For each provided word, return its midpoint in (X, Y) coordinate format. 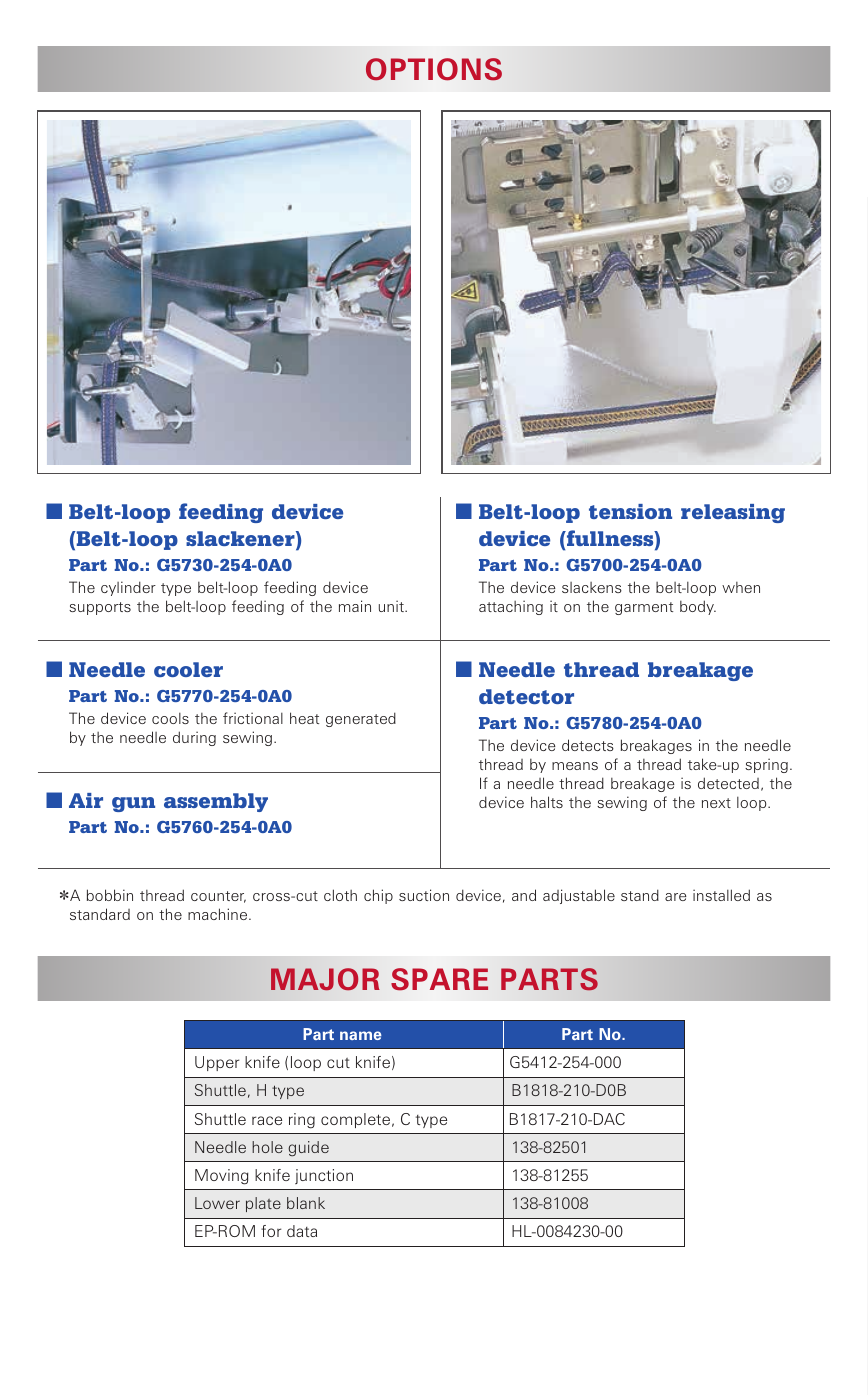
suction (424, 895)
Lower (217, 1203)
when (741, 587)
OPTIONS (434, 69)
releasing (733, 513)
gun (133, 804)
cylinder (128, 588)
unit (392, 606)
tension (630, 511)
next (716, 803)
